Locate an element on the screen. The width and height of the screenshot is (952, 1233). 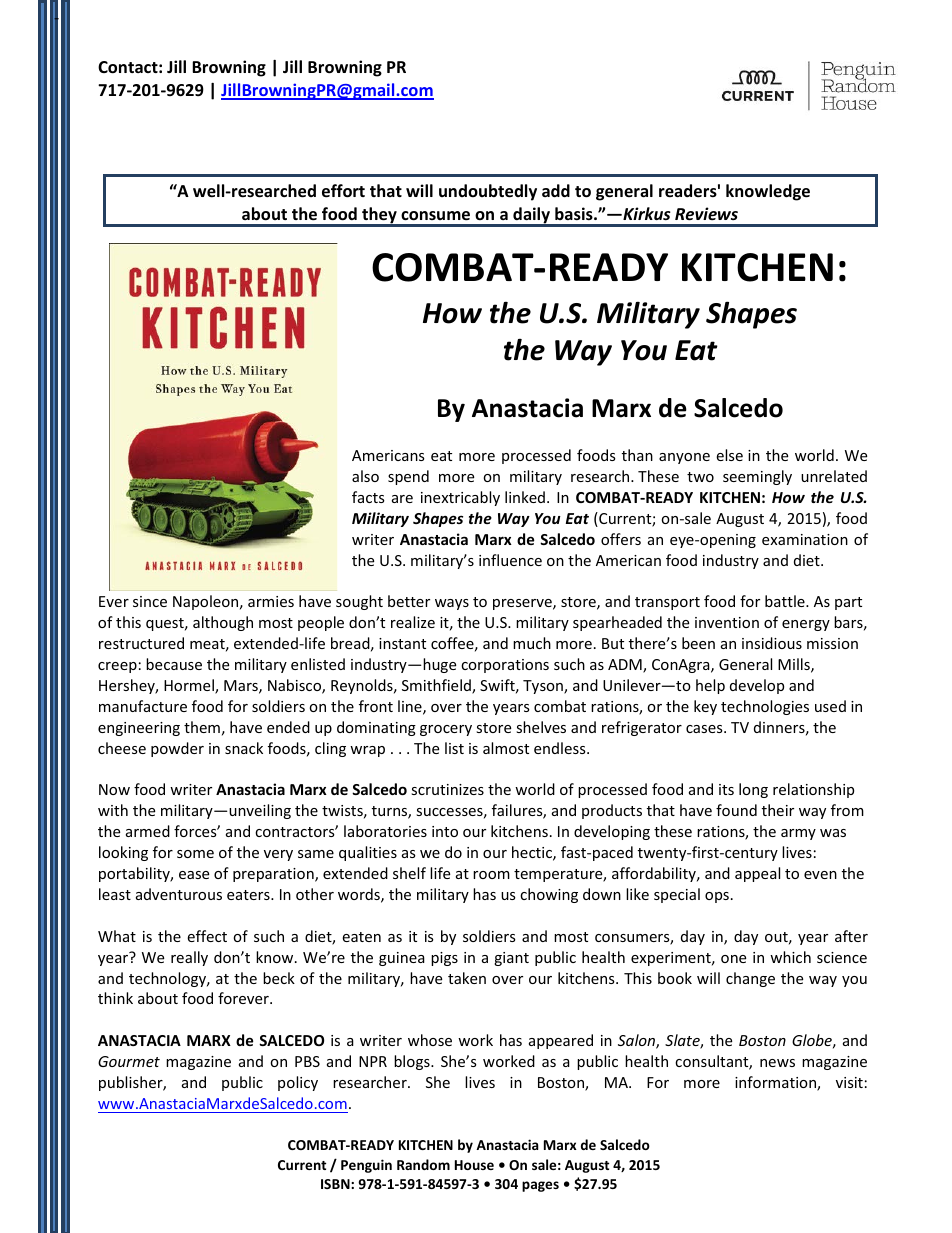
since is located at coordinates (150, 601).
